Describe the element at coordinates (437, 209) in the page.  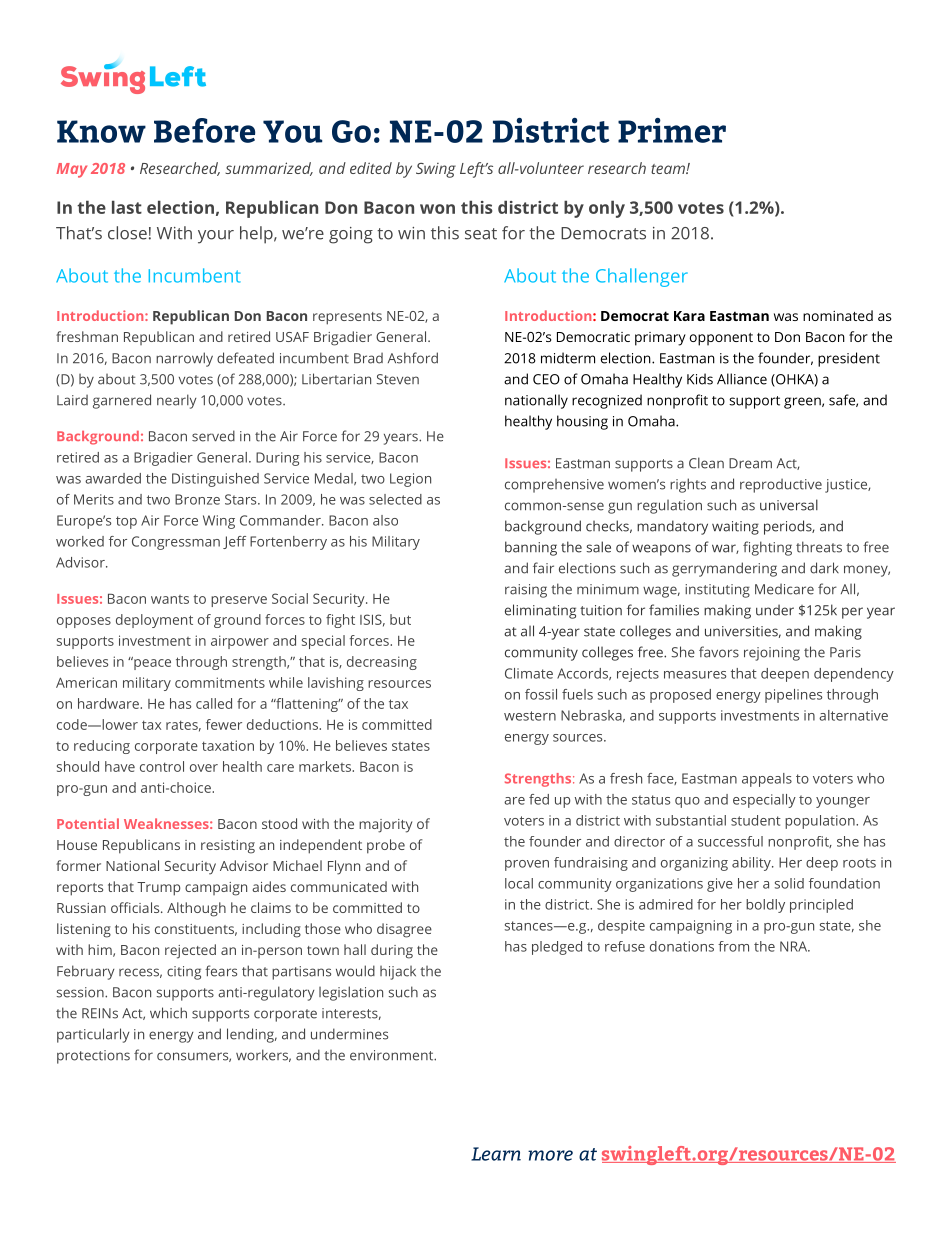
I see `won` at that location.
